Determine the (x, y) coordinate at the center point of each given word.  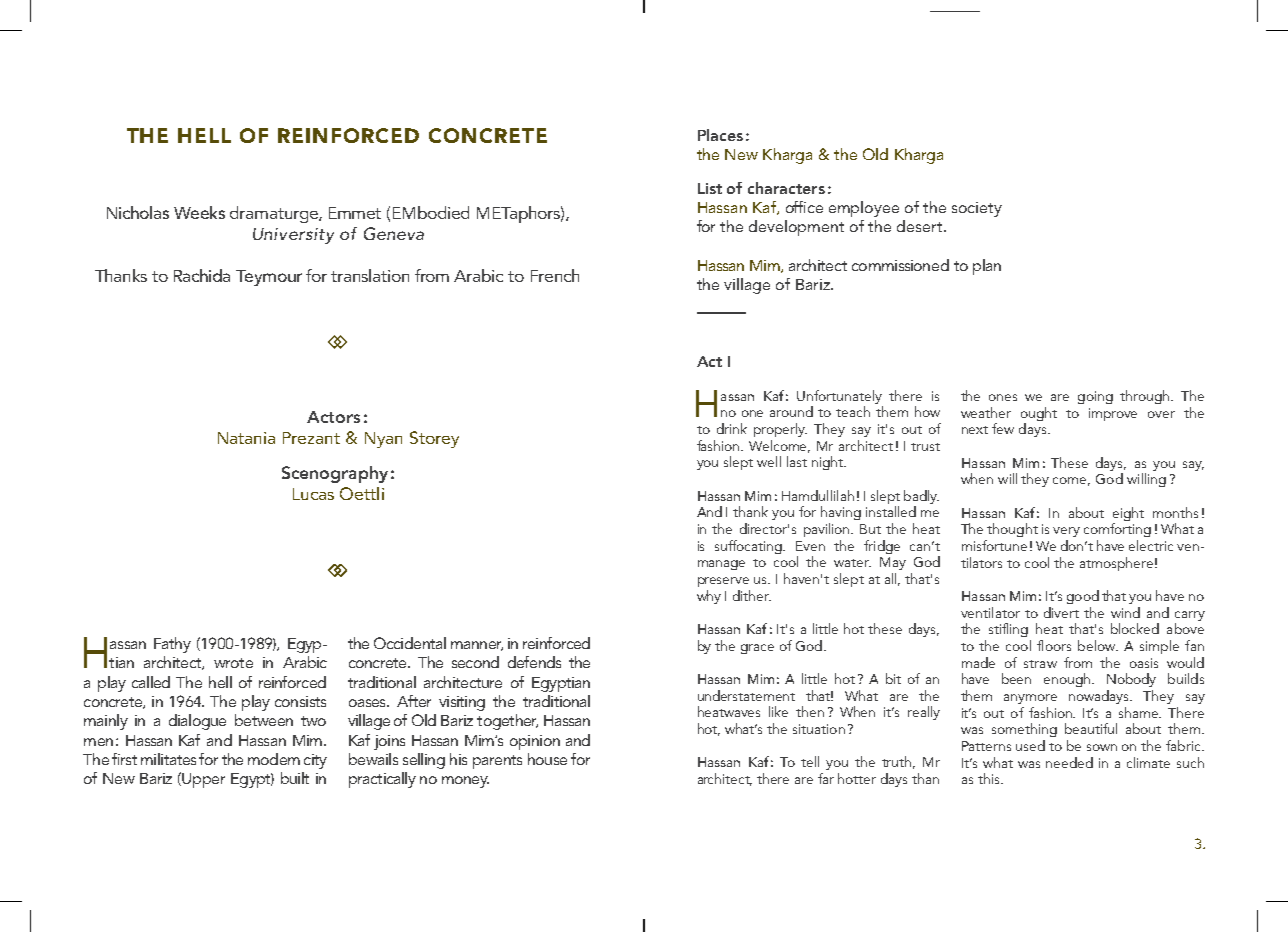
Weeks (199, 212)
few (1003, 428)
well (769, 461)
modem (274, 759)
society (977, 209)
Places (720, 135)
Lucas (313, 494)
